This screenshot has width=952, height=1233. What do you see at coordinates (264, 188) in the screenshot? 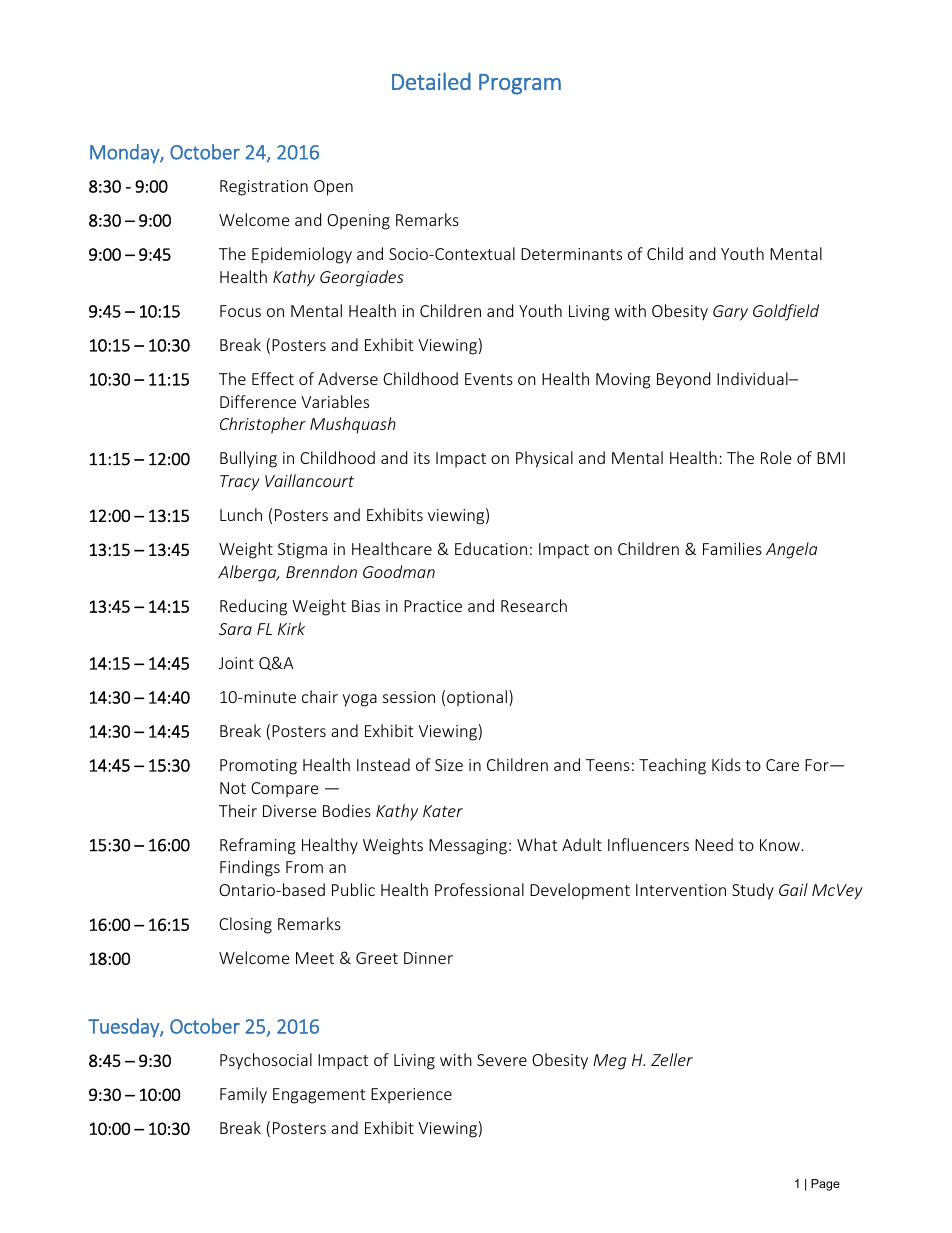
I see `Registration` at bounding box center [264, 188].
